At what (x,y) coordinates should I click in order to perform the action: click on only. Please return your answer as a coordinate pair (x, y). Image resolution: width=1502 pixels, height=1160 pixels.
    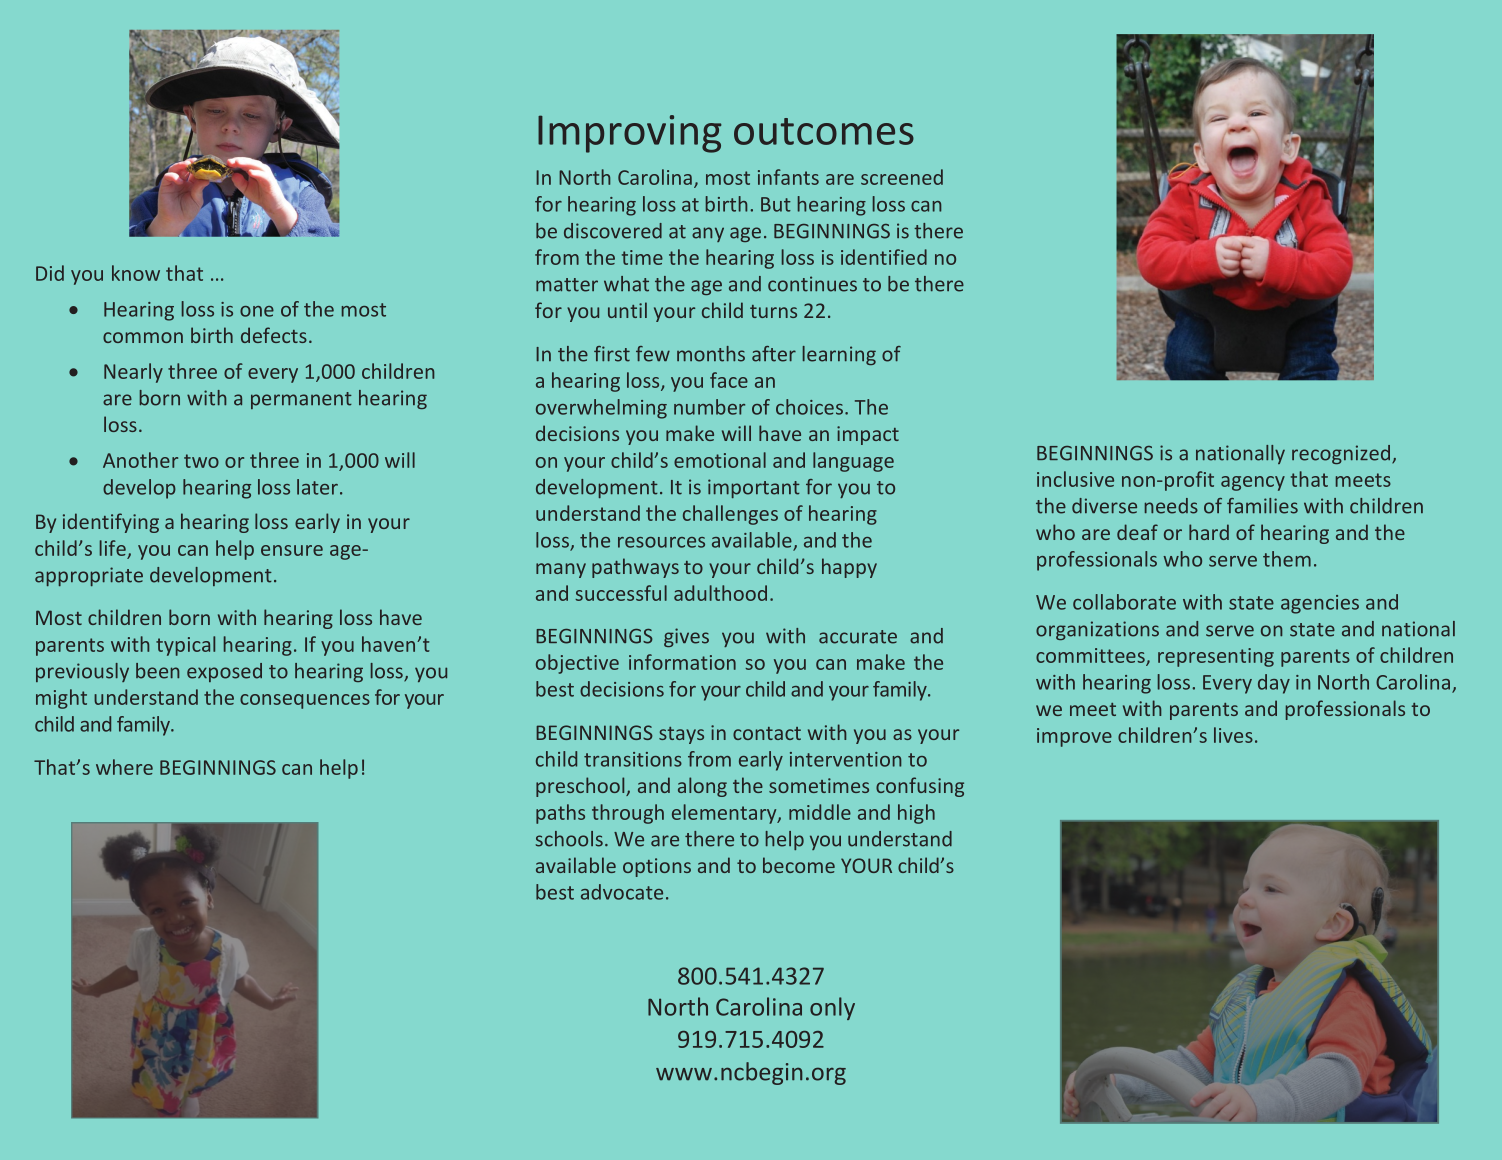
    Looking at the image, I should click on (832, 1008).
